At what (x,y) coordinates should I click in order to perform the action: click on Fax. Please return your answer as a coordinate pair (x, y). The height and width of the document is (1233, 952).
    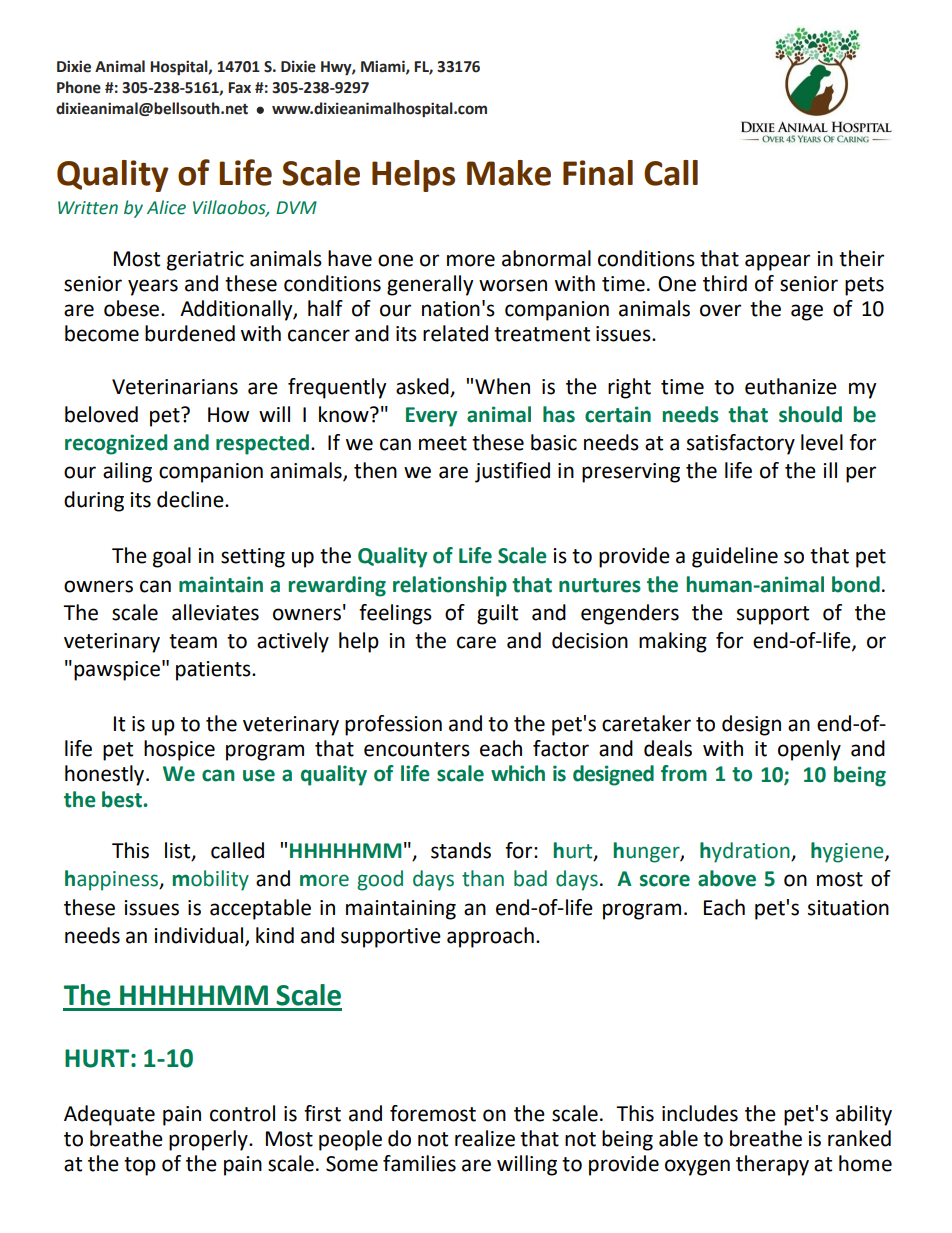
    Looking at the image, I should click on (239, 88).
